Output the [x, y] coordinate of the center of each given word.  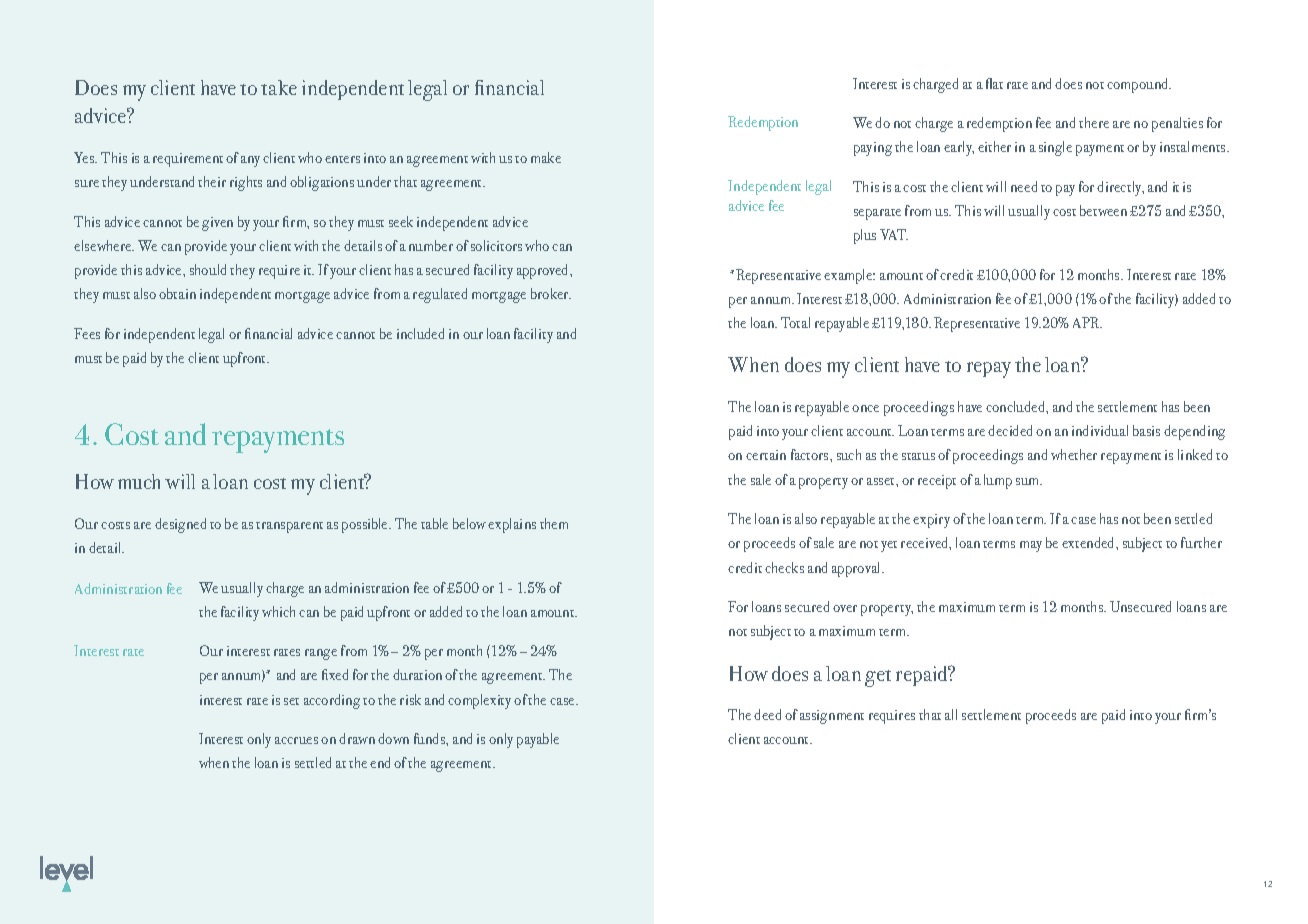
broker [551, 293]
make [546, 157]
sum [1029, 481]
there [1094, 122]
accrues [296, 740]
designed [180, 525]
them [554, 523]
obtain [177, 293]
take [279, 87]
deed [767, 714]
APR [1087, 322]
